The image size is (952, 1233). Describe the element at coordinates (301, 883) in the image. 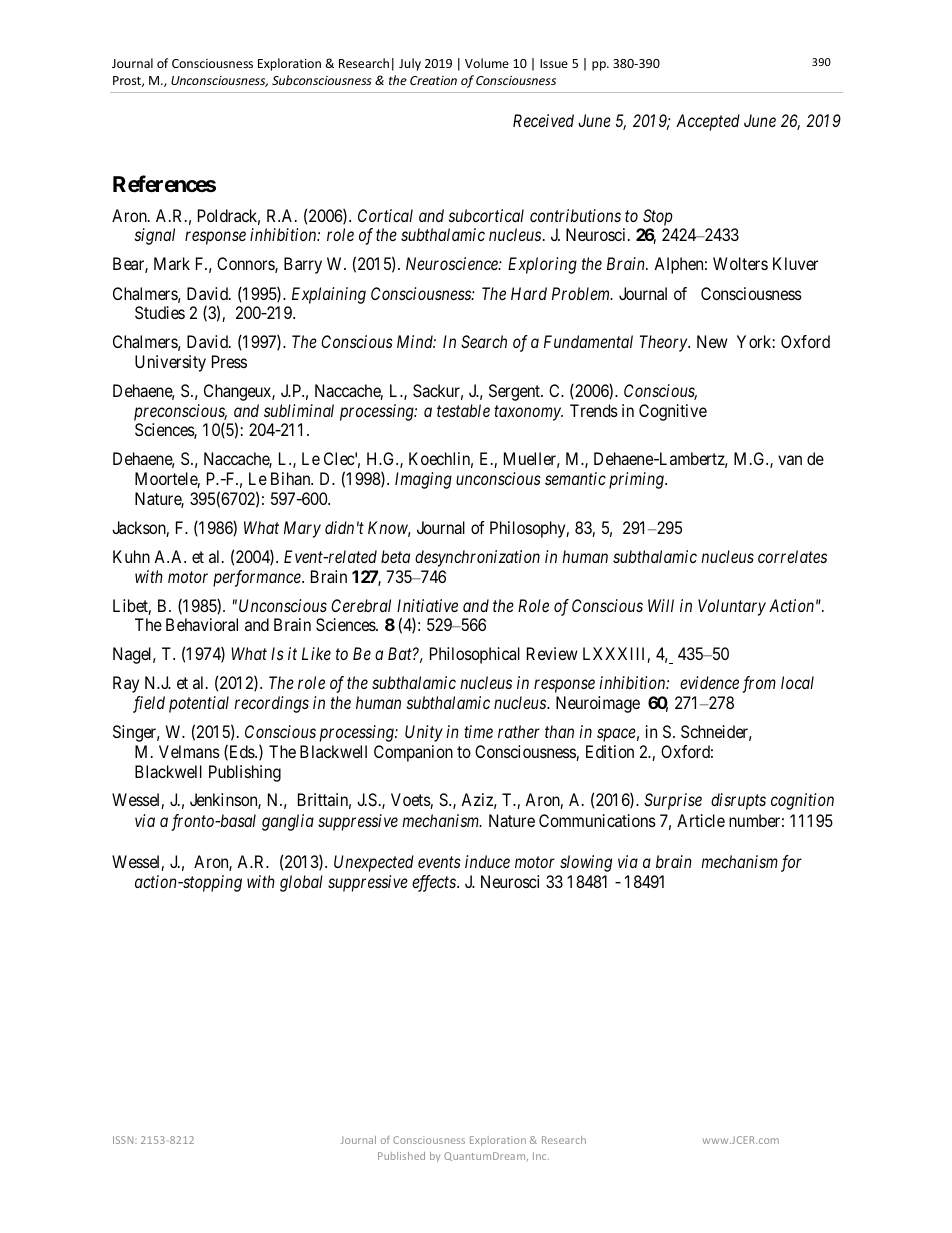

I see `global` at that location.
